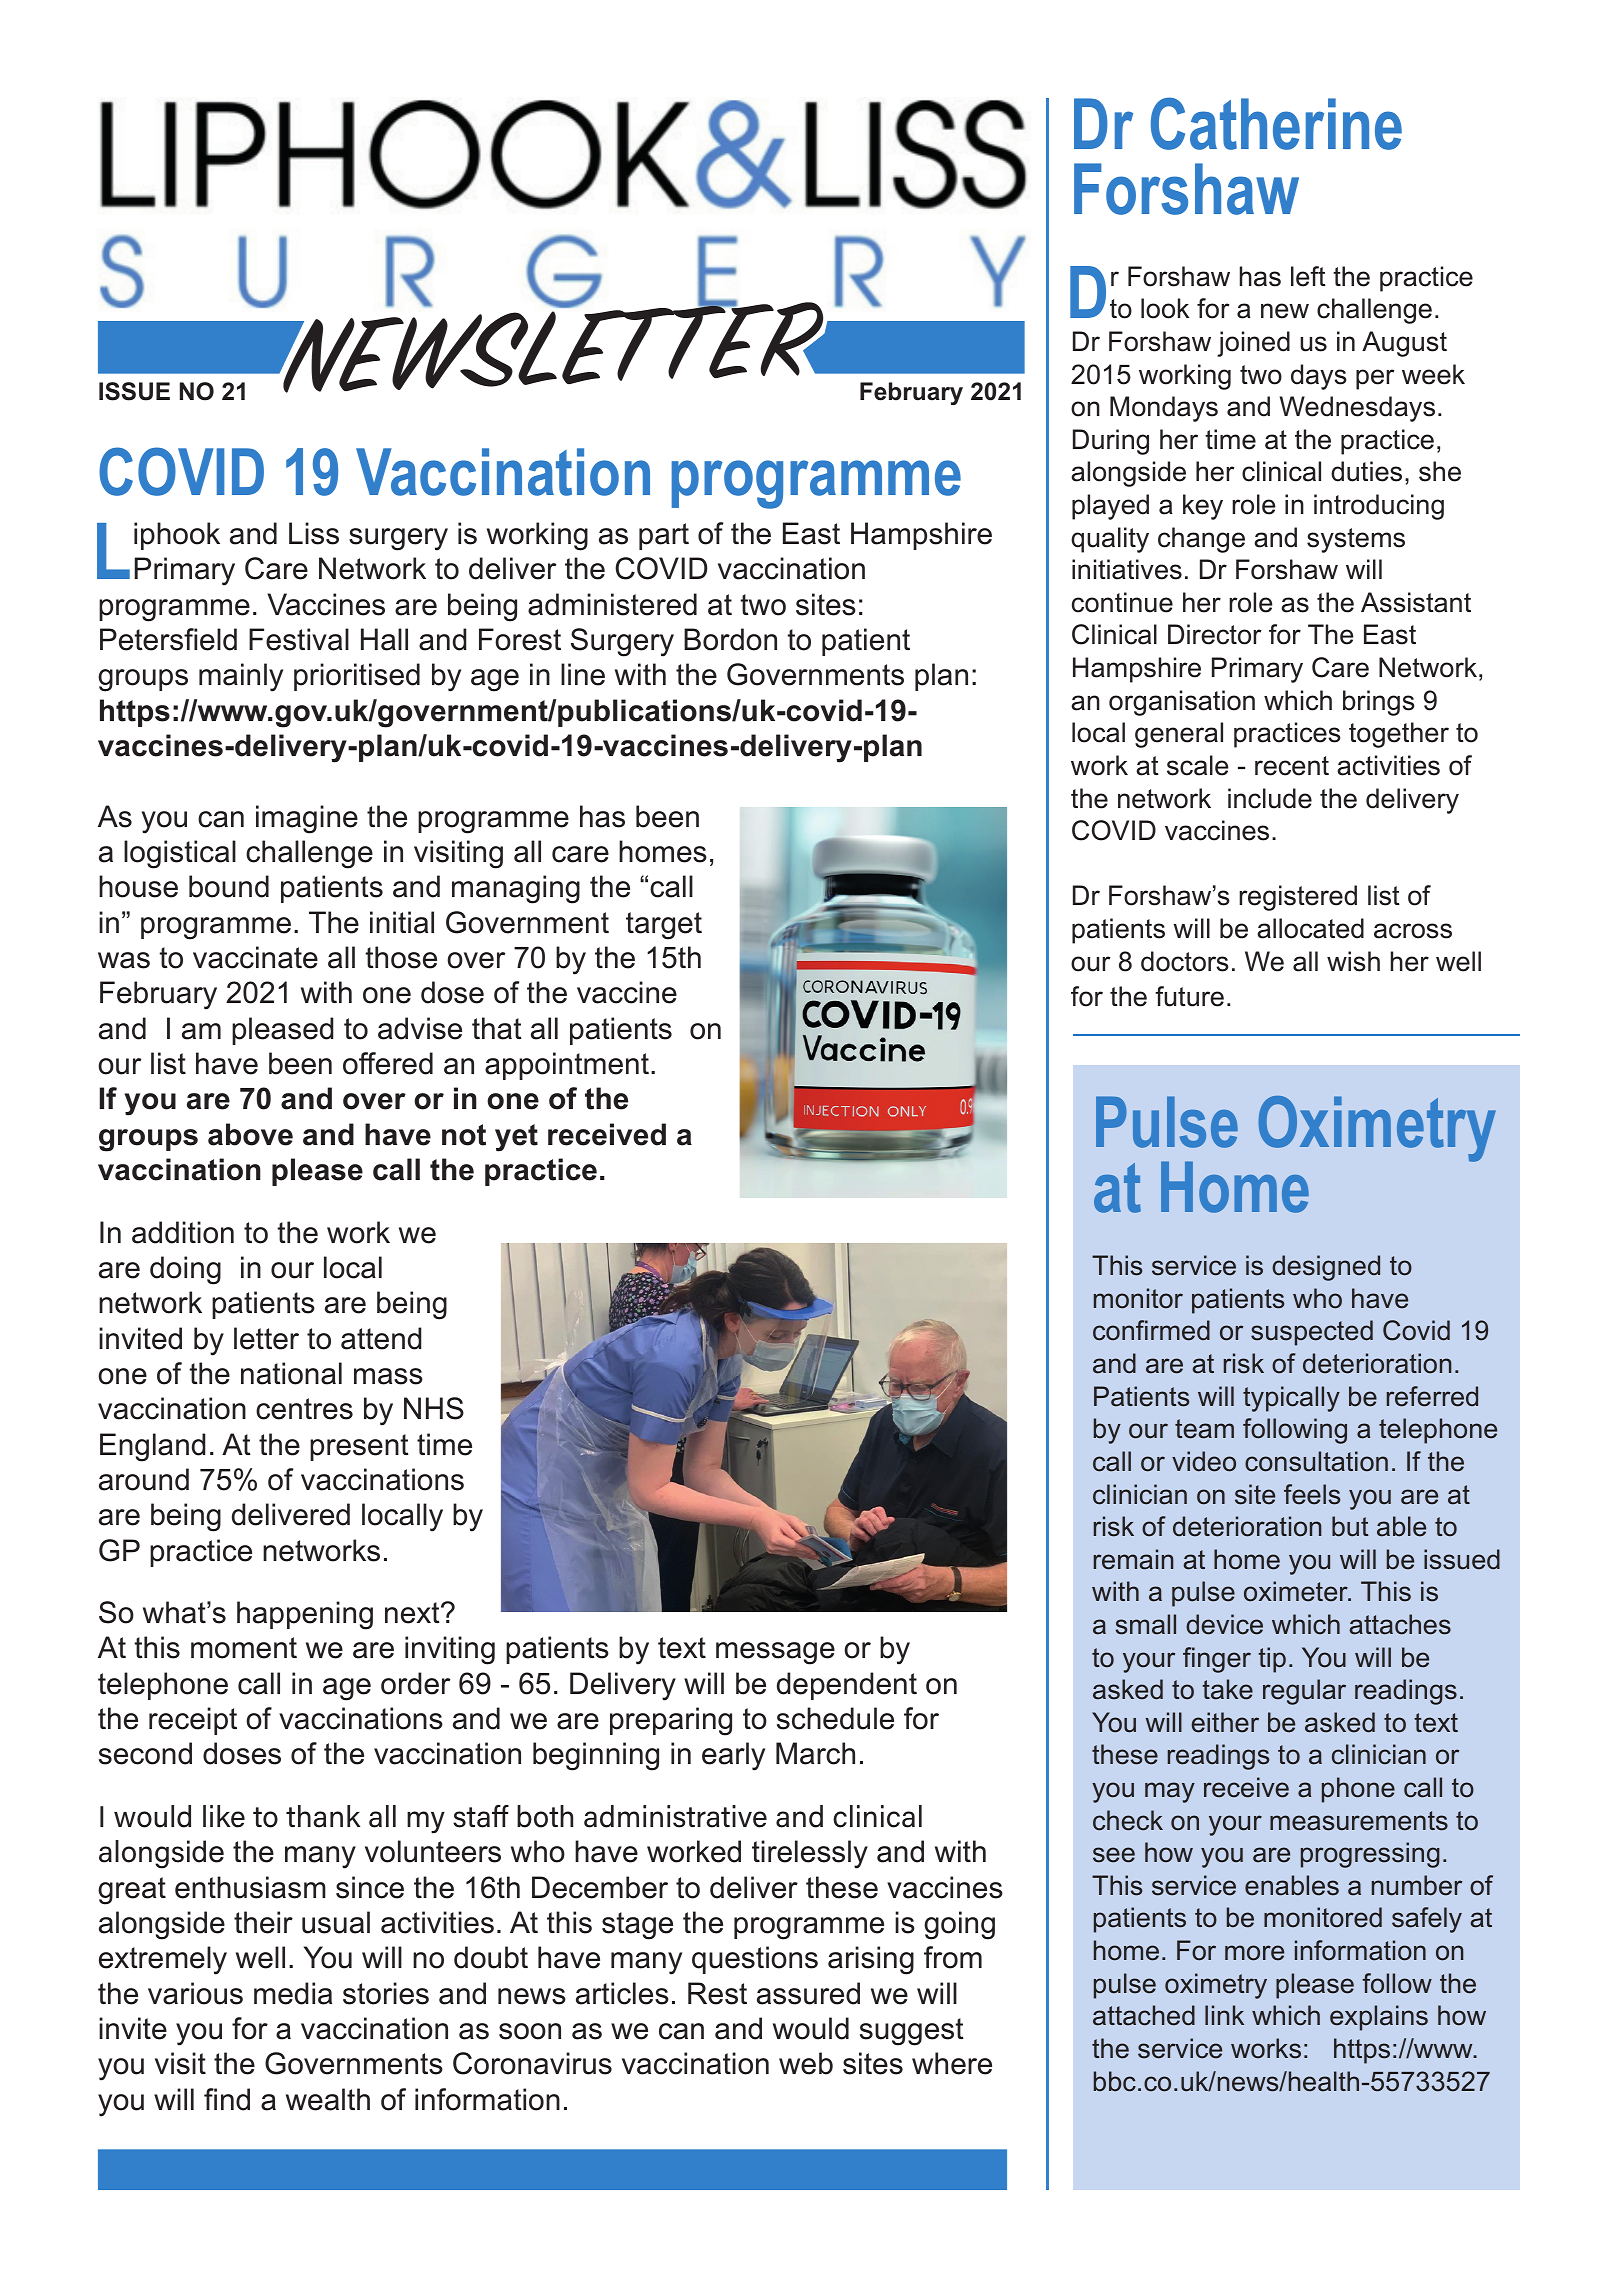  I want to click on Liss, so click(314, 533).
